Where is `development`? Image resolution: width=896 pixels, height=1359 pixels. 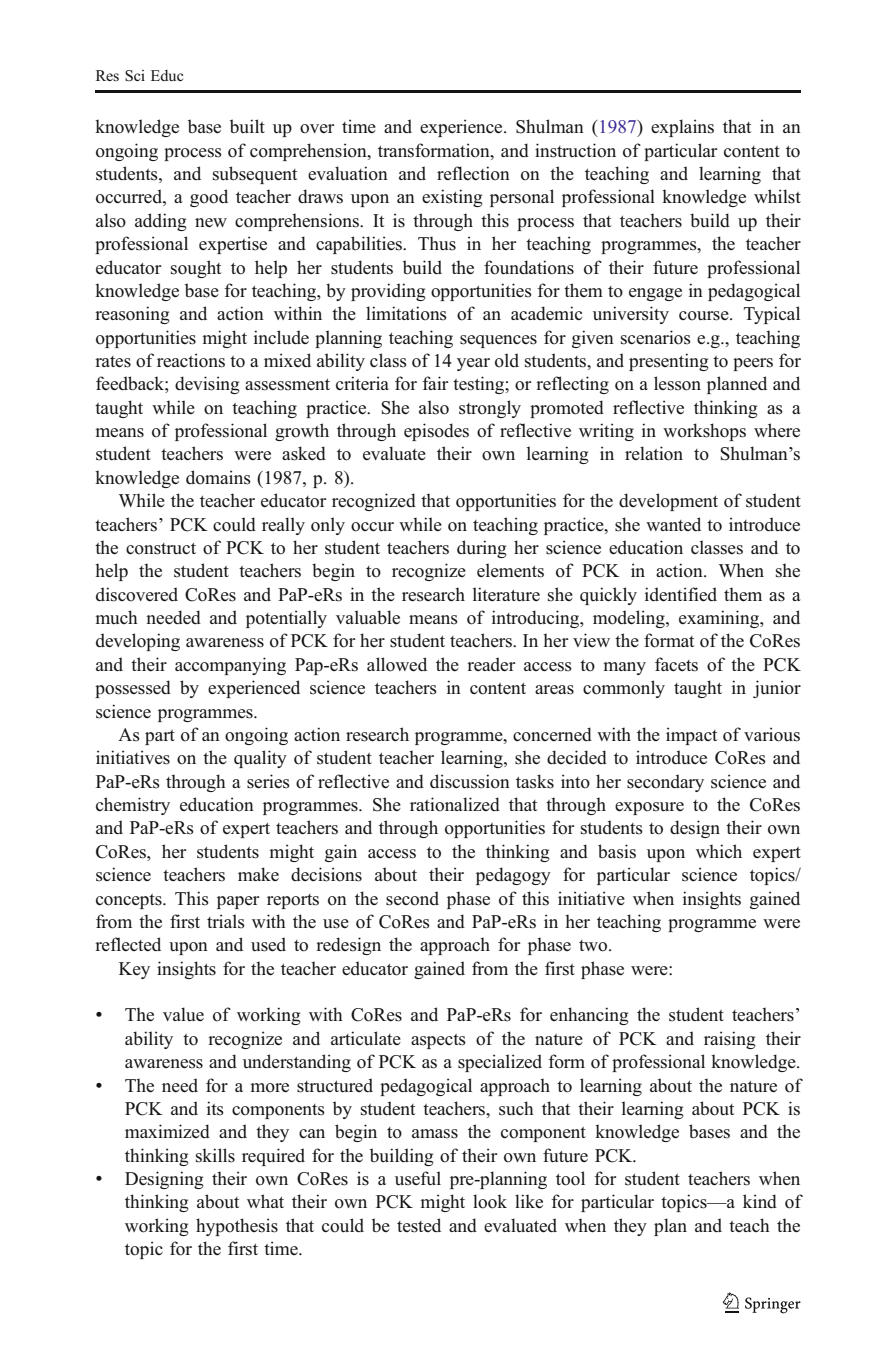 development is located at coordinates (668, 502).
